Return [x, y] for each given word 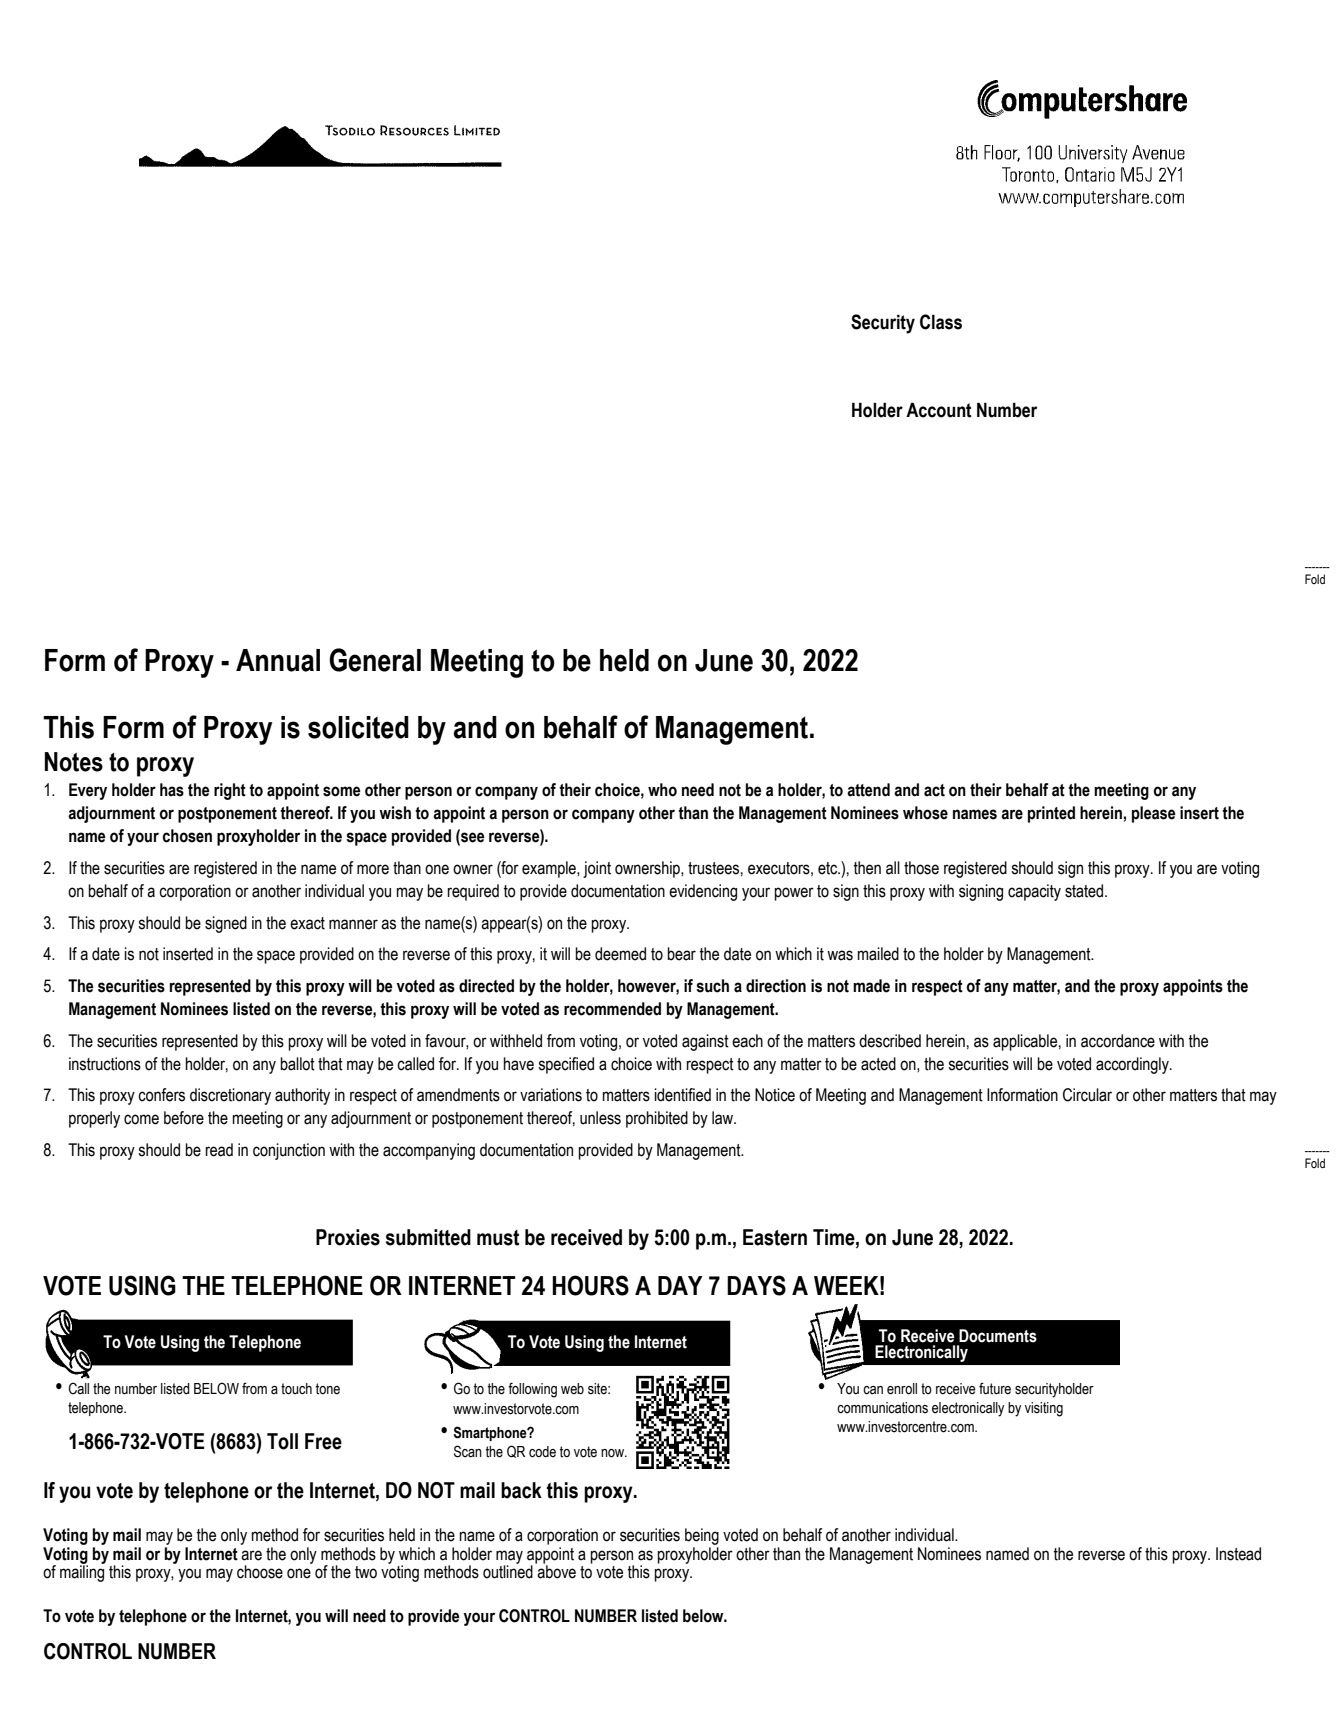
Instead [1238, 1554]
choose [260, 1572]
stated [1085, 891]
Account [939, 410]
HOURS [590, 1285]
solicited [358, 727]
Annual [278, 660]
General [375, 660]
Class [941, 322]
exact [307, 923]
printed [1051, 814]
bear [681, 954]
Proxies [348, 1237]
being [702, 1536]
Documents [998, 1336]
